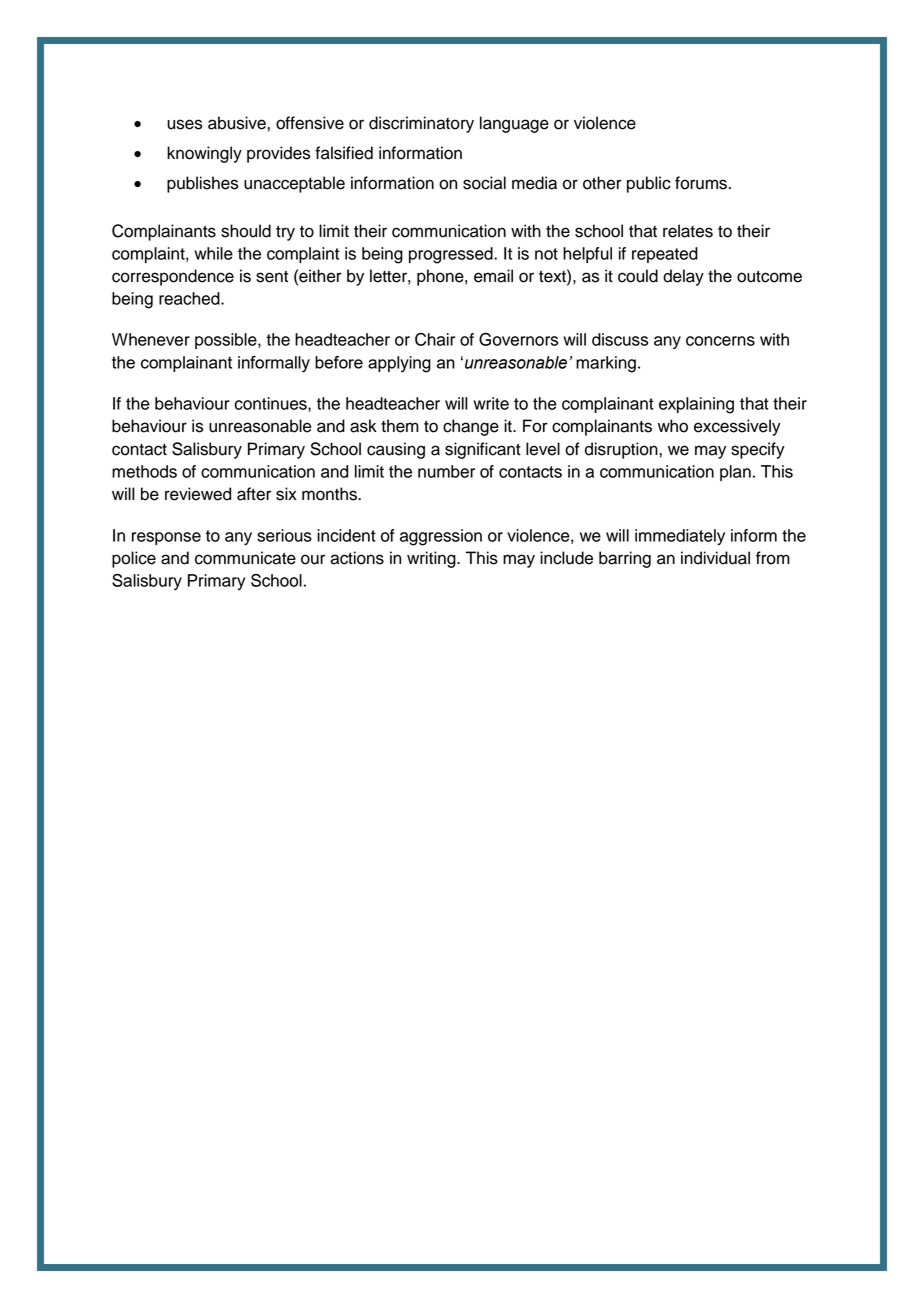 The image size is (924, 1308). I want to click on communicate, so click(245, 558).
